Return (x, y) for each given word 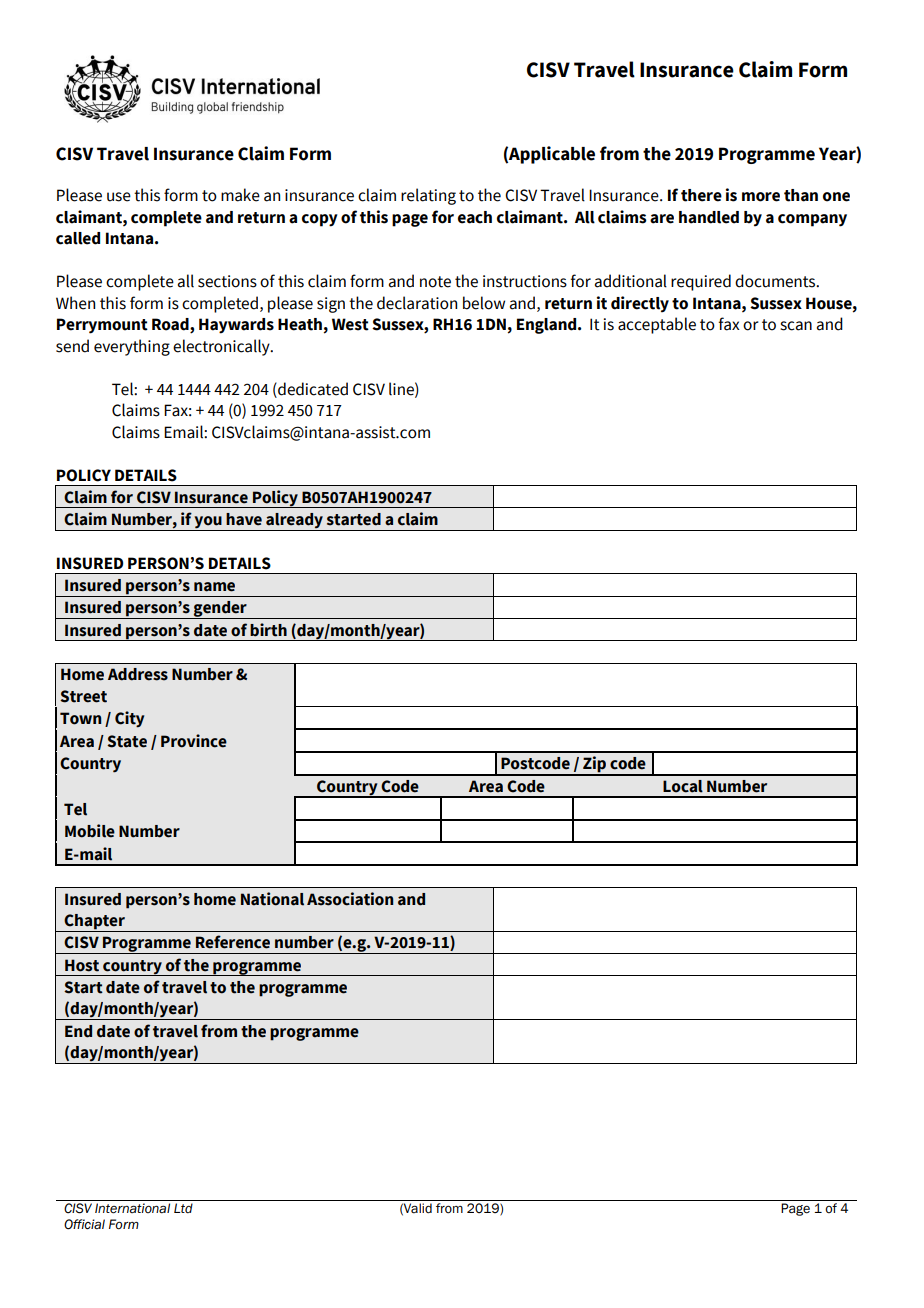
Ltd (183, 1208)
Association (350, 899)
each (475, 217)
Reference (233, 942)
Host (82, 965)
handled (709, 217)
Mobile (90, 831)
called (78, 238)
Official (84, 1224)
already (294, 522)
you (208, 523)
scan (796, 326)
